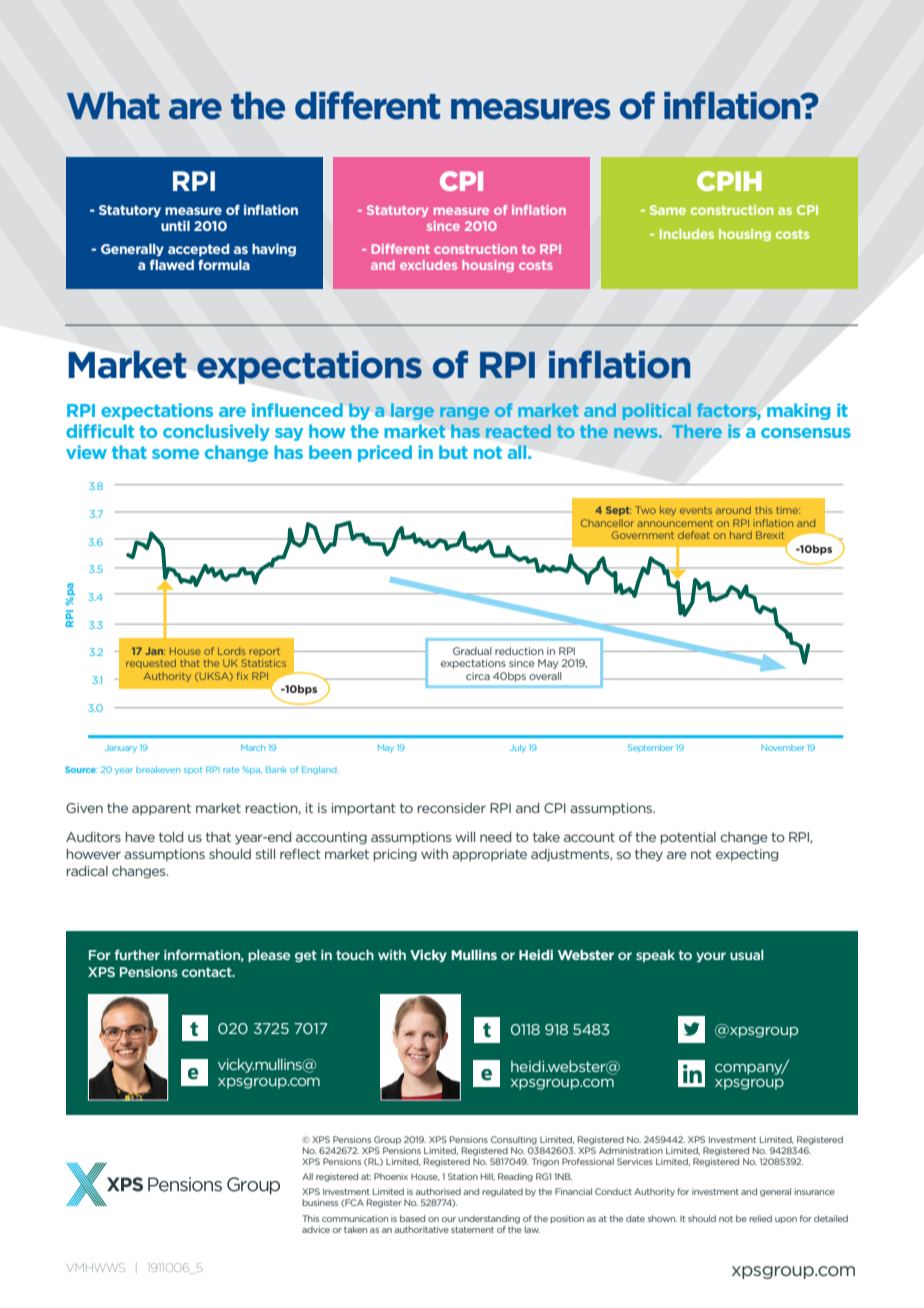 This screenshot has width=924, height=1308. What do you see at coordinates (113, 106) in the screenshot?
I see `What` at bounding box center [113, 106].
